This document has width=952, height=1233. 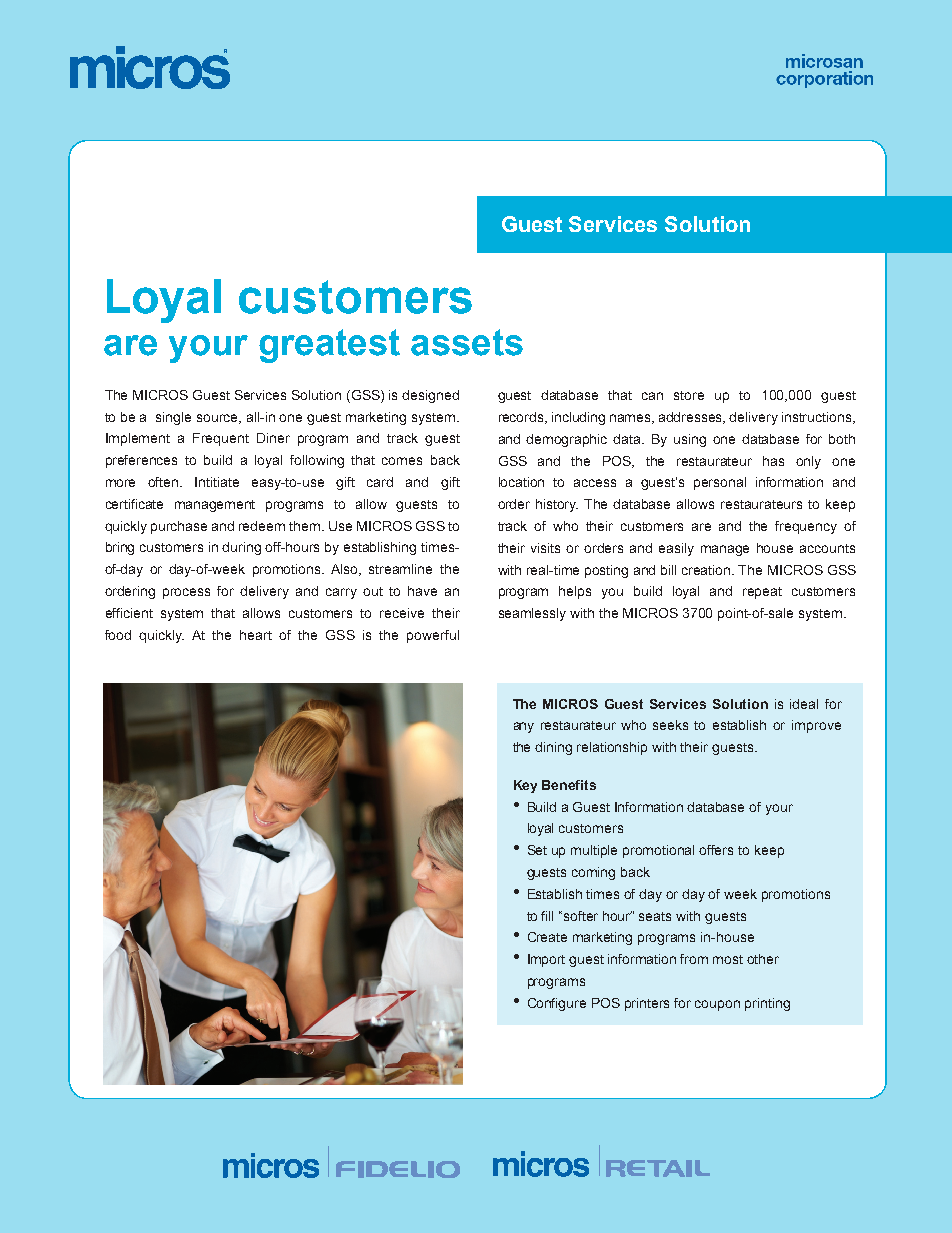 What do you see at coordinates (716, 850) in the document?
I see `offers` at bounding box center [716, 850].
